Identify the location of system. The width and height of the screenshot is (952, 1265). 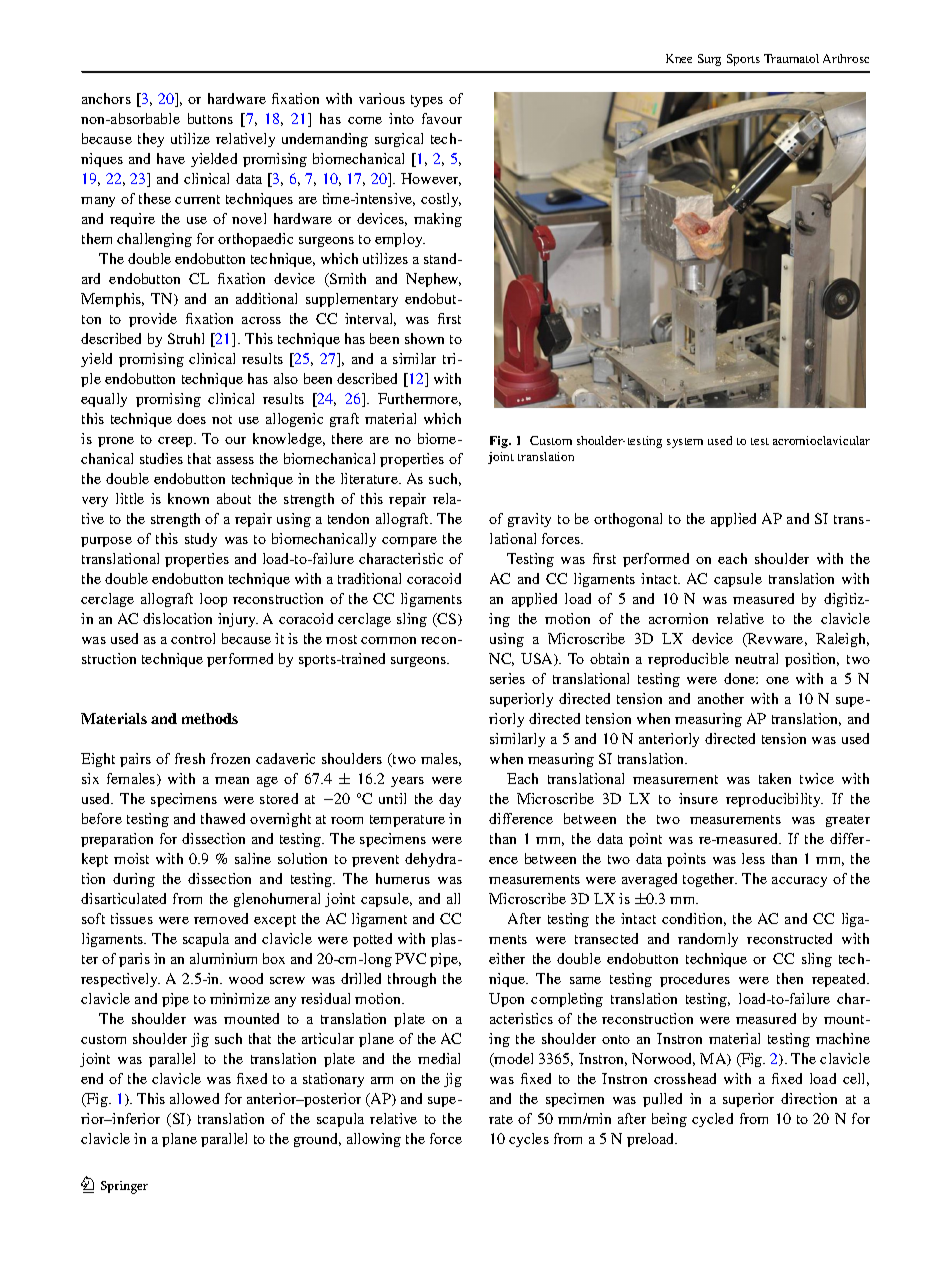
(685, 443).
